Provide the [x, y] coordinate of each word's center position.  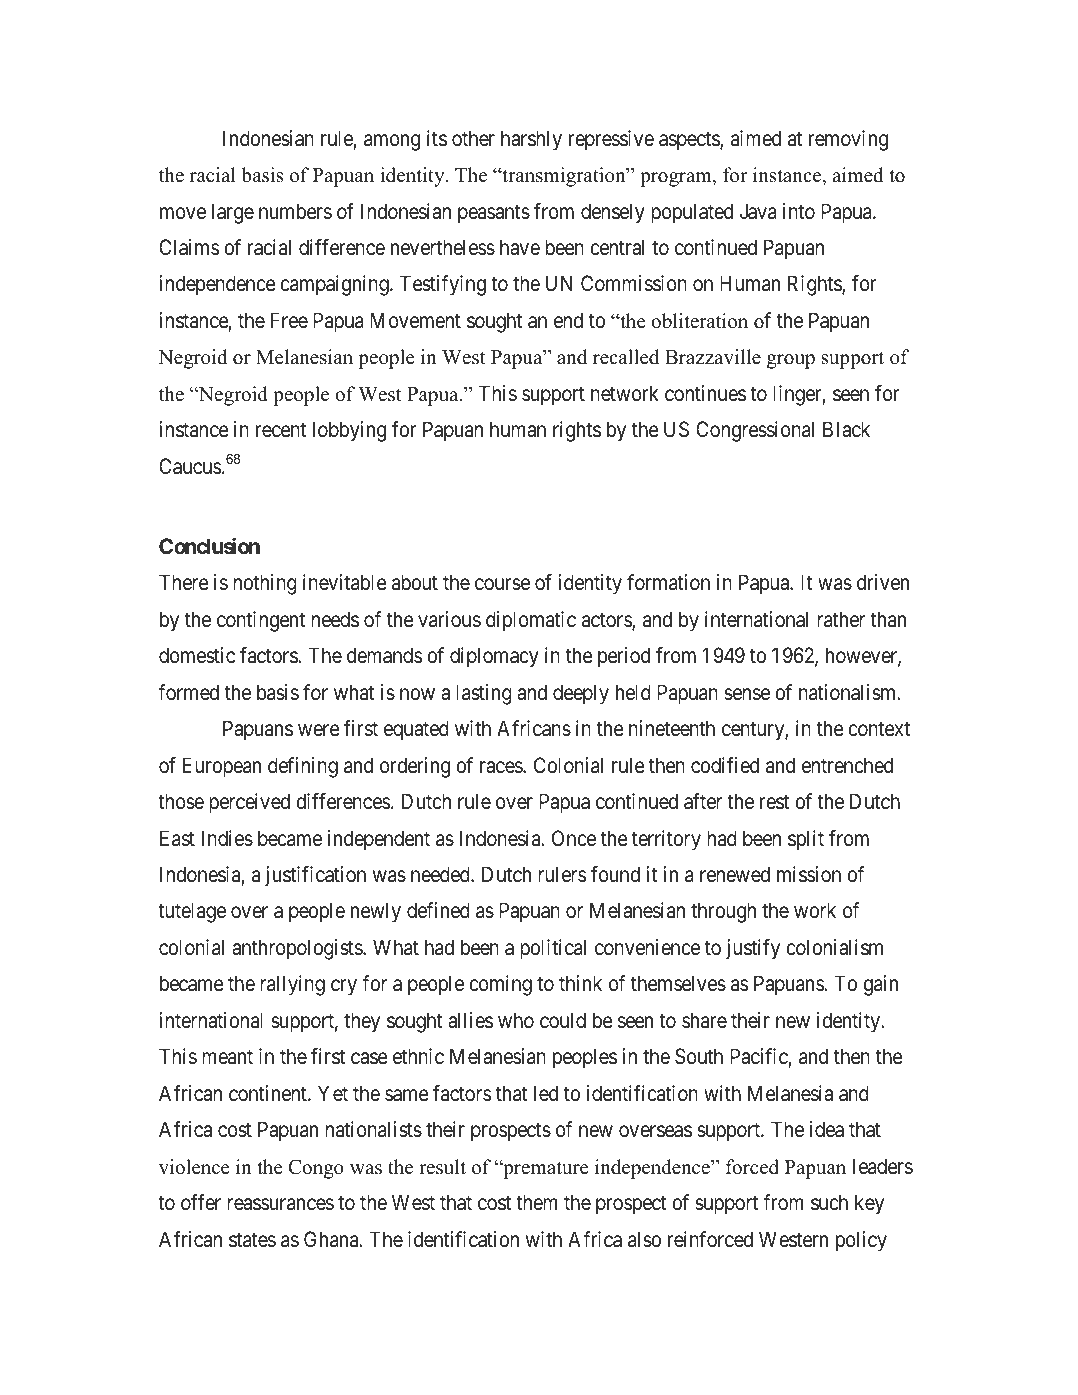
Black [846, 429]
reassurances [280, 1204]
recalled [626, 357]
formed [188, 692]
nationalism [849, 692]
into [799, 211]
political [553, 949]
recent [281, 430]
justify [753, 949]
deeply [581, 694]
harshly [531, 140]
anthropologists [298, 949]
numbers [295, 211]
